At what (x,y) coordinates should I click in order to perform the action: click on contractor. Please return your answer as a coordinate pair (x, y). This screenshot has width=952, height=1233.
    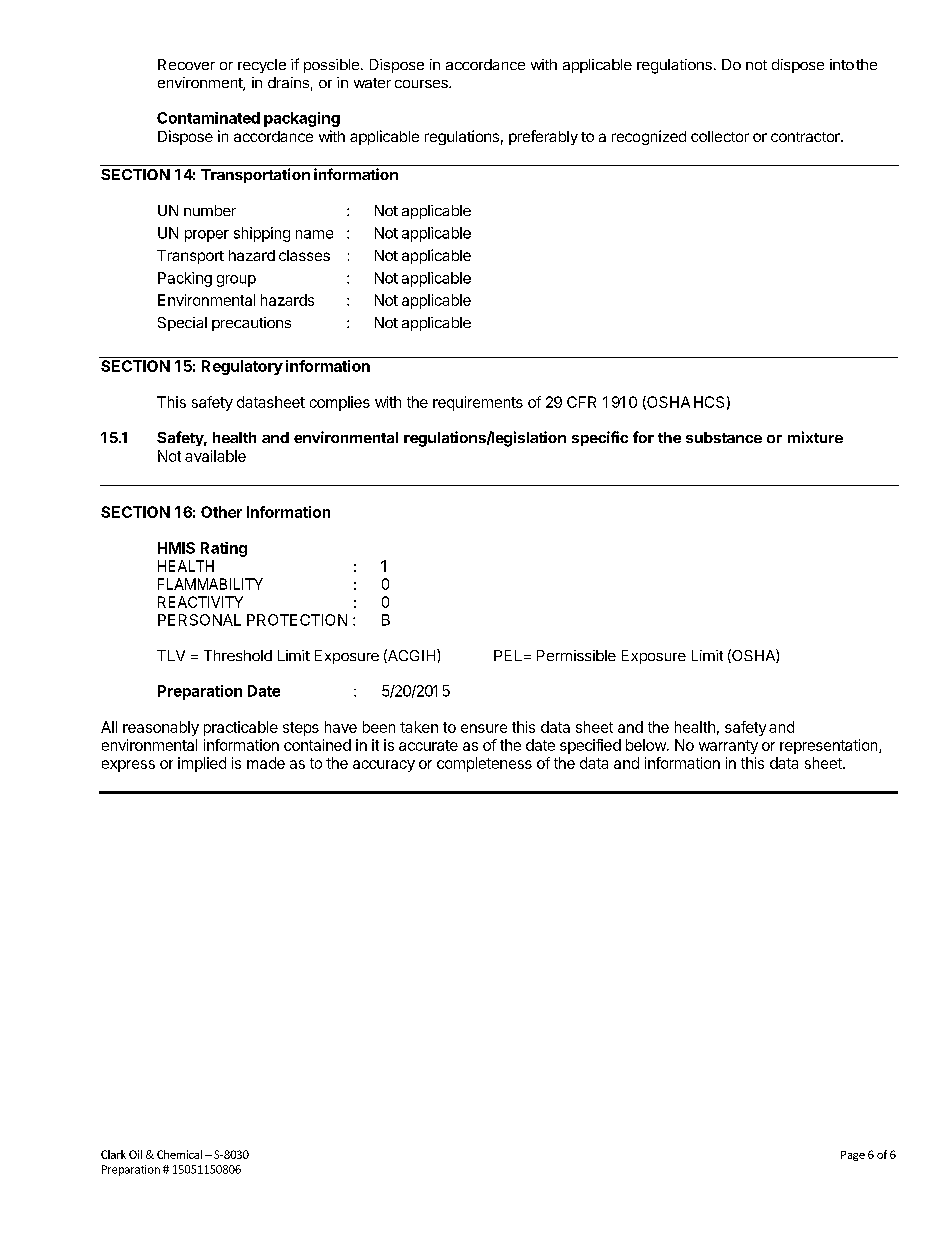
    Looking at the image, I should click on (806, 137).
